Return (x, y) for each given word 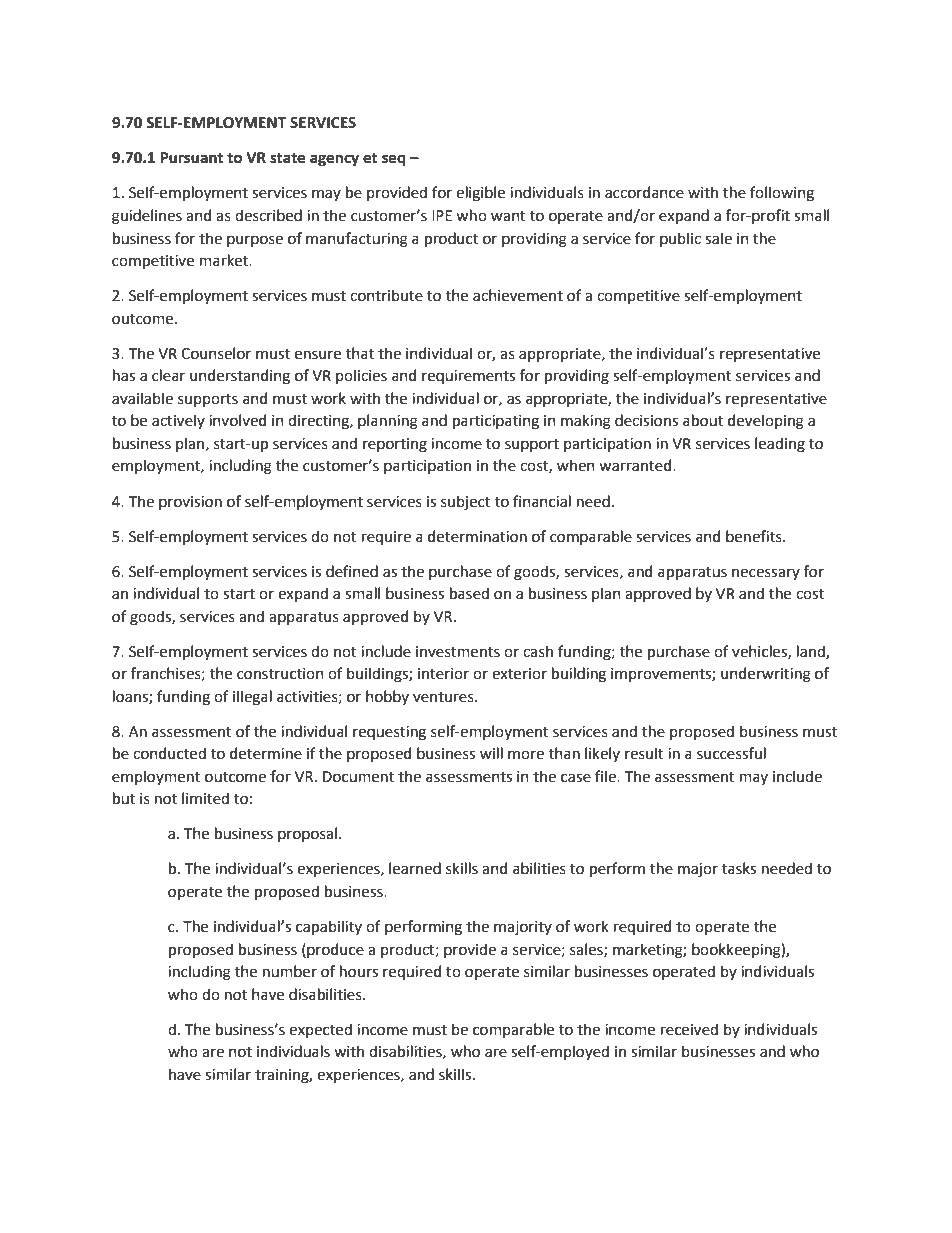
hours (359, 971)
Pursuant (191, 158)
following (782, 194)
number (290, 971)
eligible (480, 194)
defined (352, 571)
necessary (766, 574)
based (469, 593)
